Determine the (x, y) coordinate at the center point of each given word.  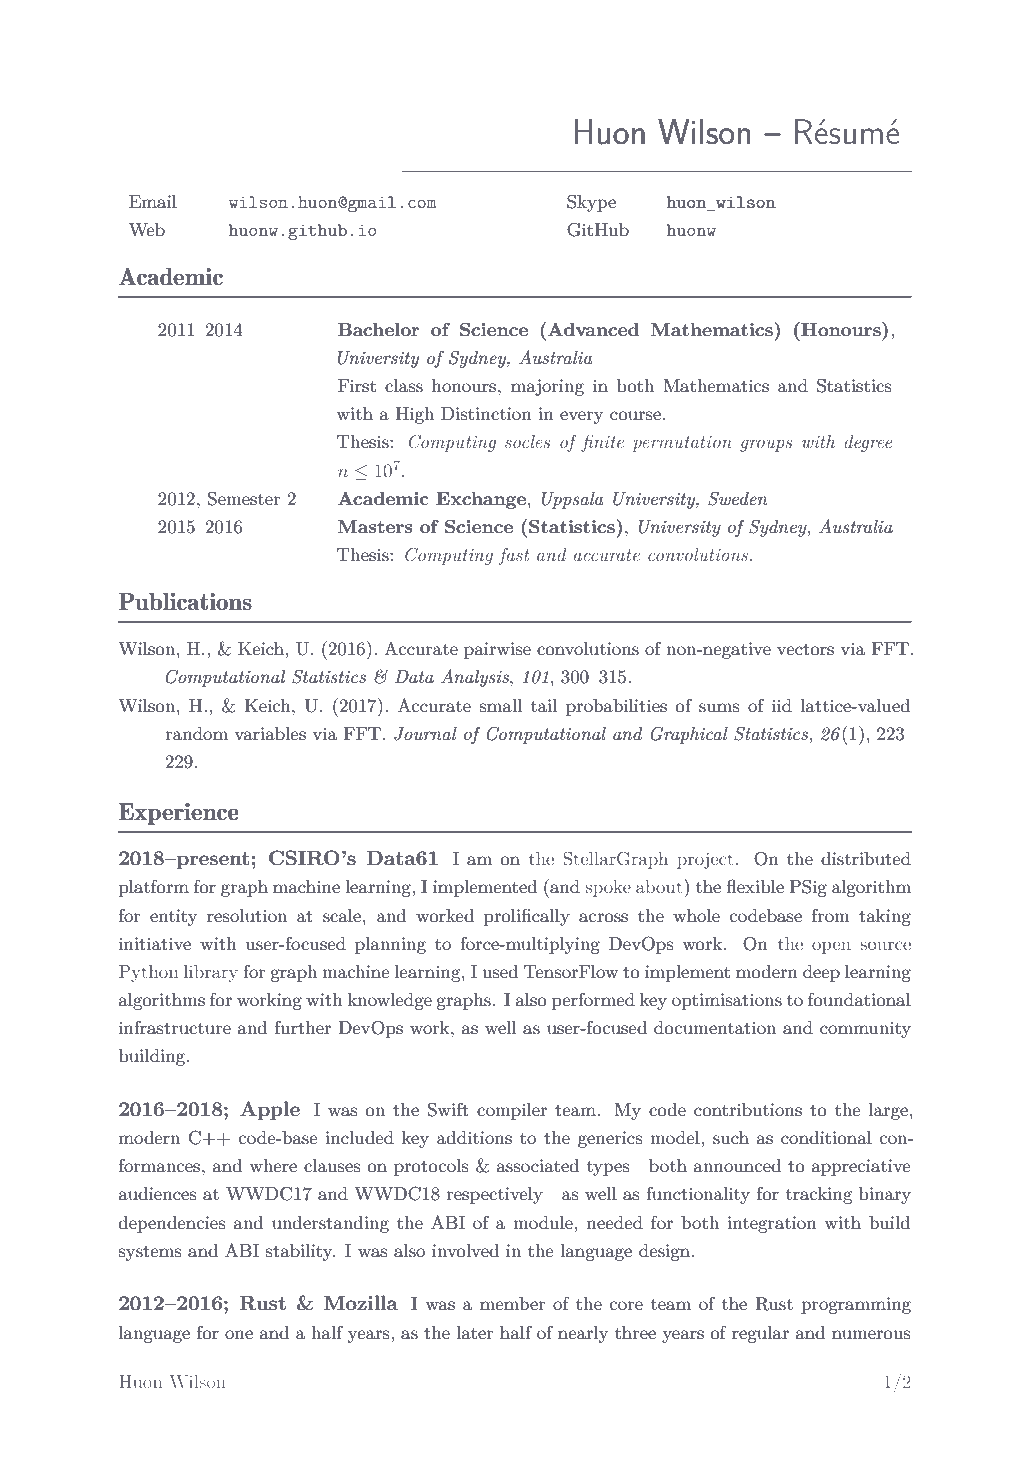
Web (147, 229)
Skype (591, 203)
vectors (805, 650)
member (513, 1303)
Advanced (593, 329)
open (831, 947)
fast (514, 556)
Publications (185, 601)
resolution (247, 916)
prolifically (527, 917)
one (239, 1334)
